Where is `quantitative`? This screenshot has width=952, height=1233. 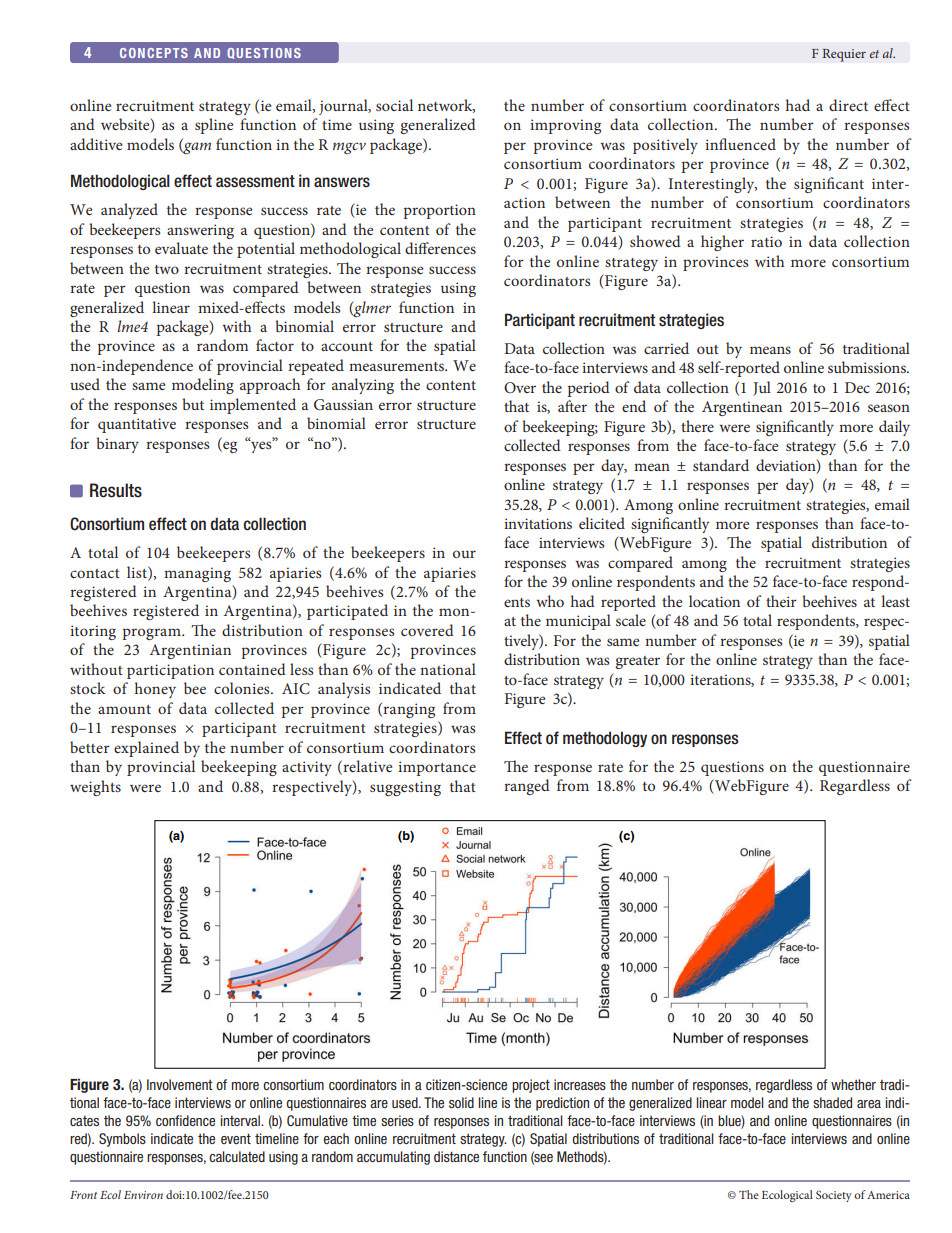
quantitative is located at coordinates (137, 425).
